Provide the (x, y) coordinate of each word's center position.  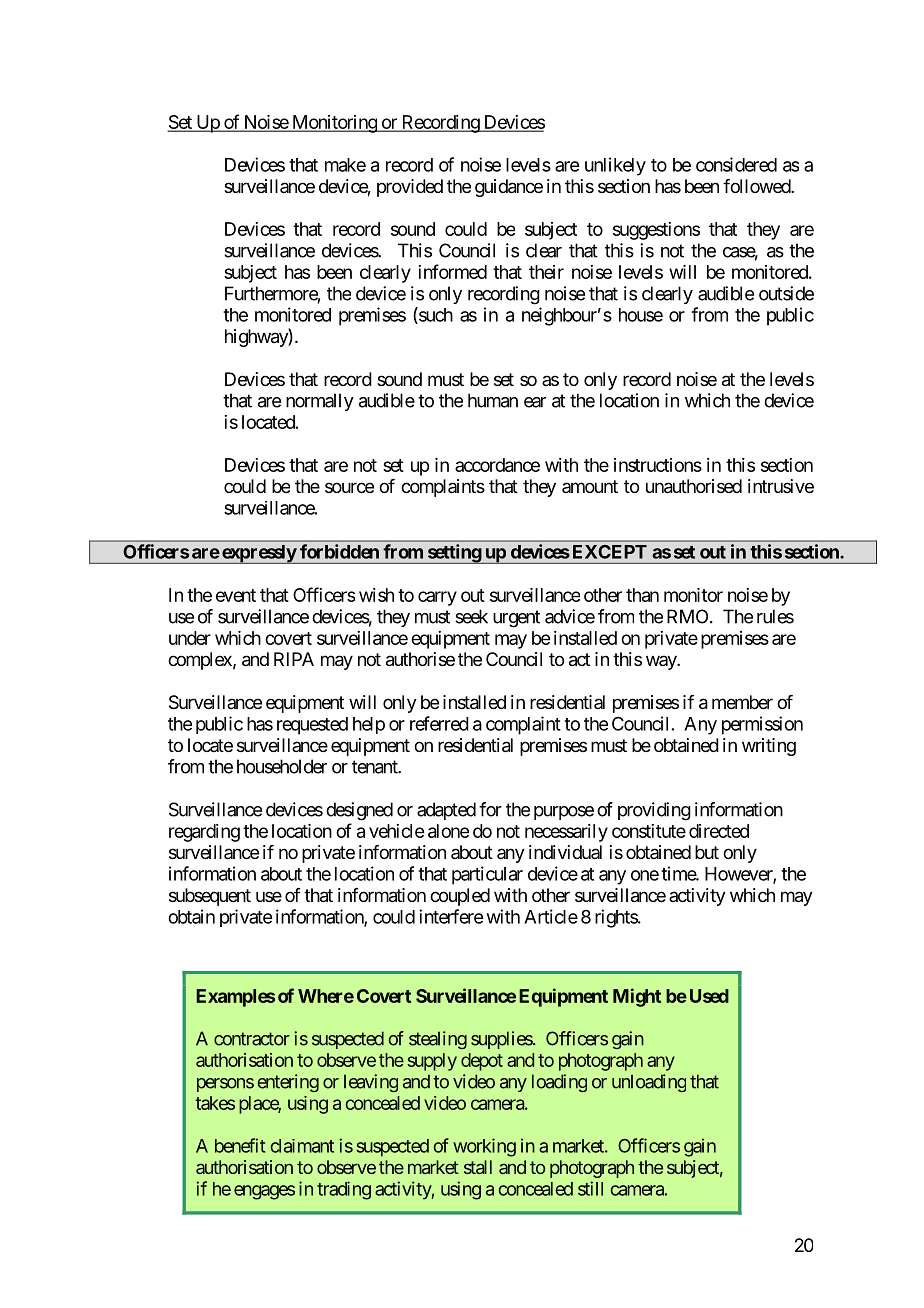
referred (439, 723)
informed (452, 271)
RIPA (294, 659)
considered (736, 164)
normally (320, 402)
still (590, 1188)
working (484, 1147)
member (742, 702)
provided (410, 188)
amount (590, 486)
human (493, 400)
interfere (451, 916)
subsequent (210, 897)
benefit (240, 1145)
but (707, 852)
